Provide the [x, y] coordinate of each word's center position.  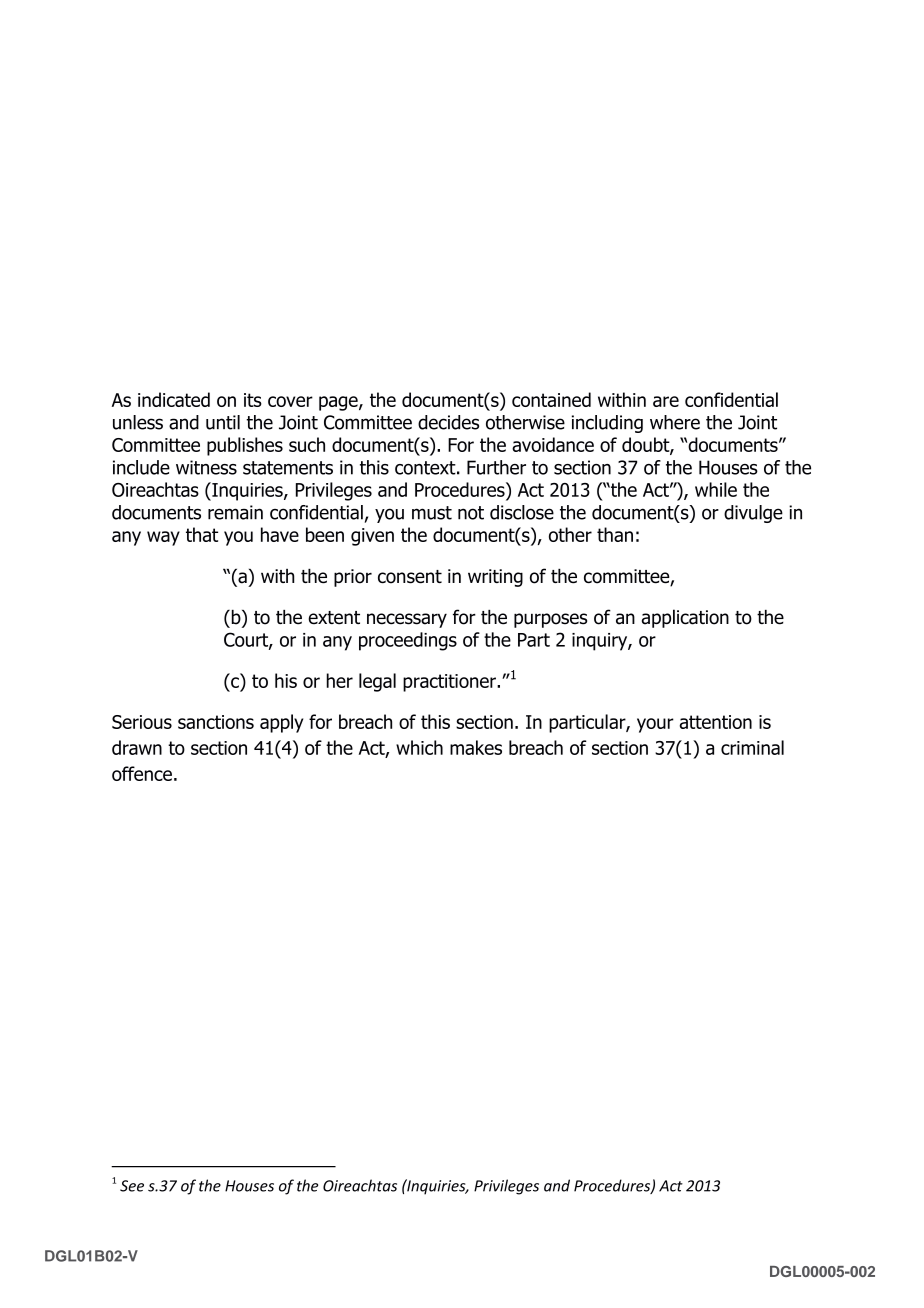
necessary [407, 620]
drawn [137, 747]
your [655, 725]
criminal [752, 747]
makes [476, 747]
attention [715, 722]
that [202, 534]
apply [281, 723]
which [419, 747]
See [132, 1186]
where [675, 422]
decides [448, 422]
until [223, 422]
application [685, 618]
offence [142, 773]
